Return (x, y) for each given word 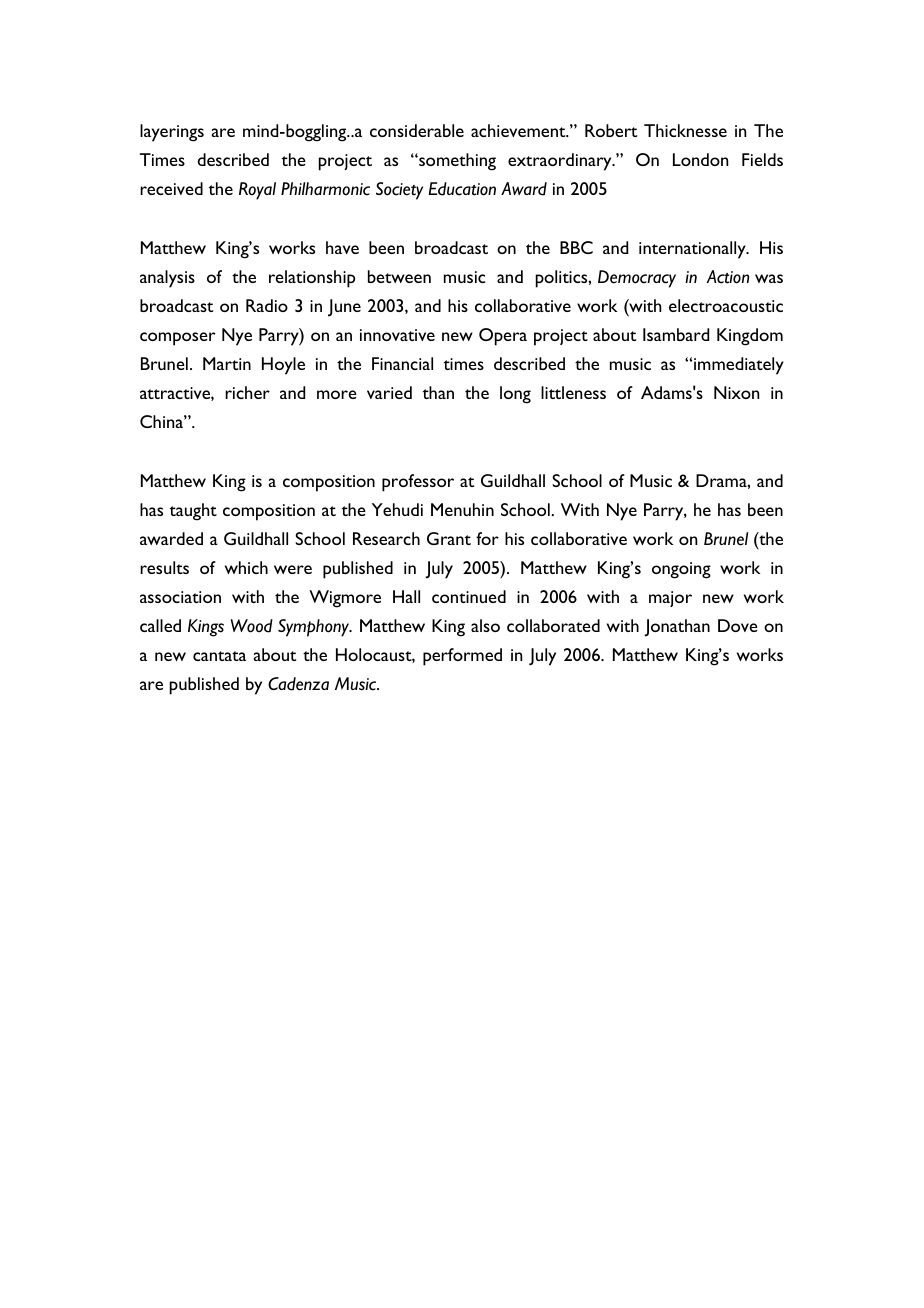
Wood (251, 626)
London (700, 159)
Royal (257, 191)
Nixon (736, 392)
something (456, 162)
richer (247, 392)
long (515, 395)
